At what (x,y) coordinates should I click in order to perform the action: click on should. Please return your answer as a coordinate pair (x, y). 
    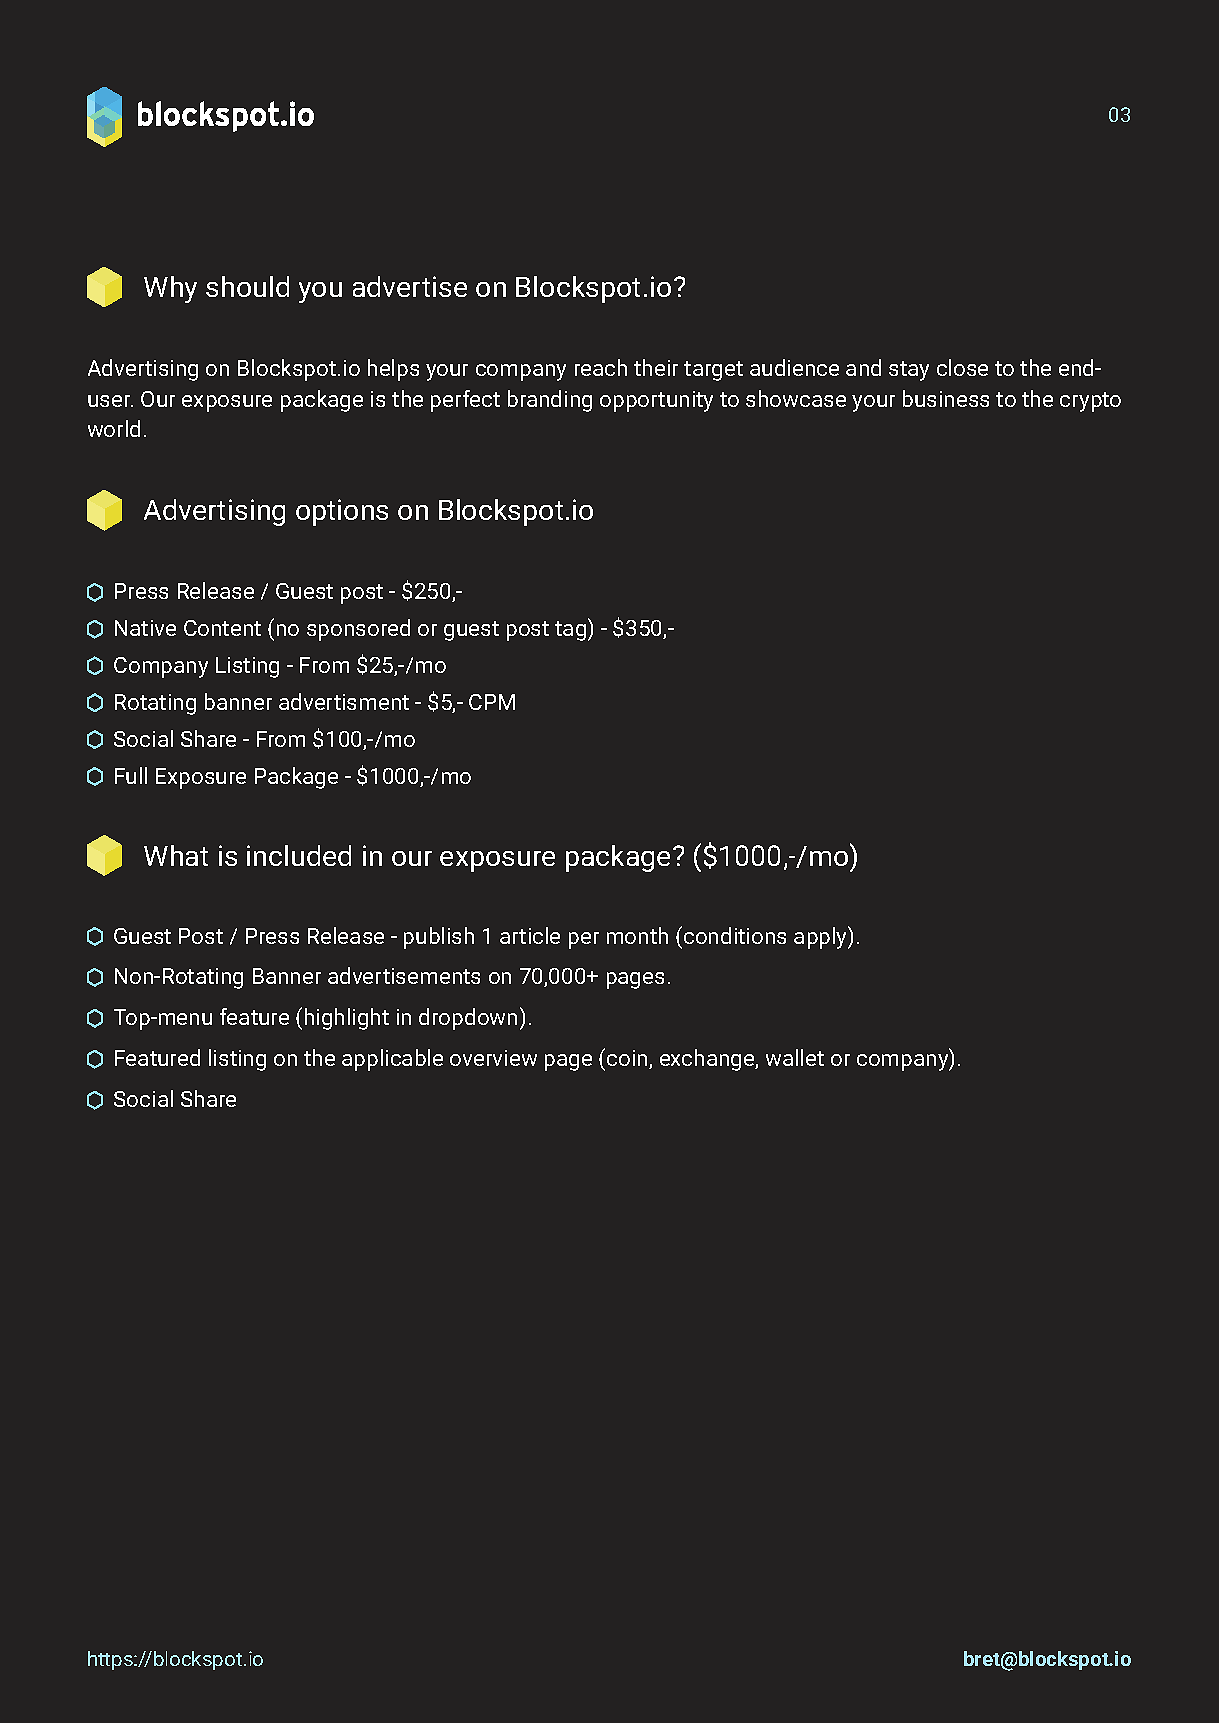
    Looking at the image, I should click on (247, 286).
